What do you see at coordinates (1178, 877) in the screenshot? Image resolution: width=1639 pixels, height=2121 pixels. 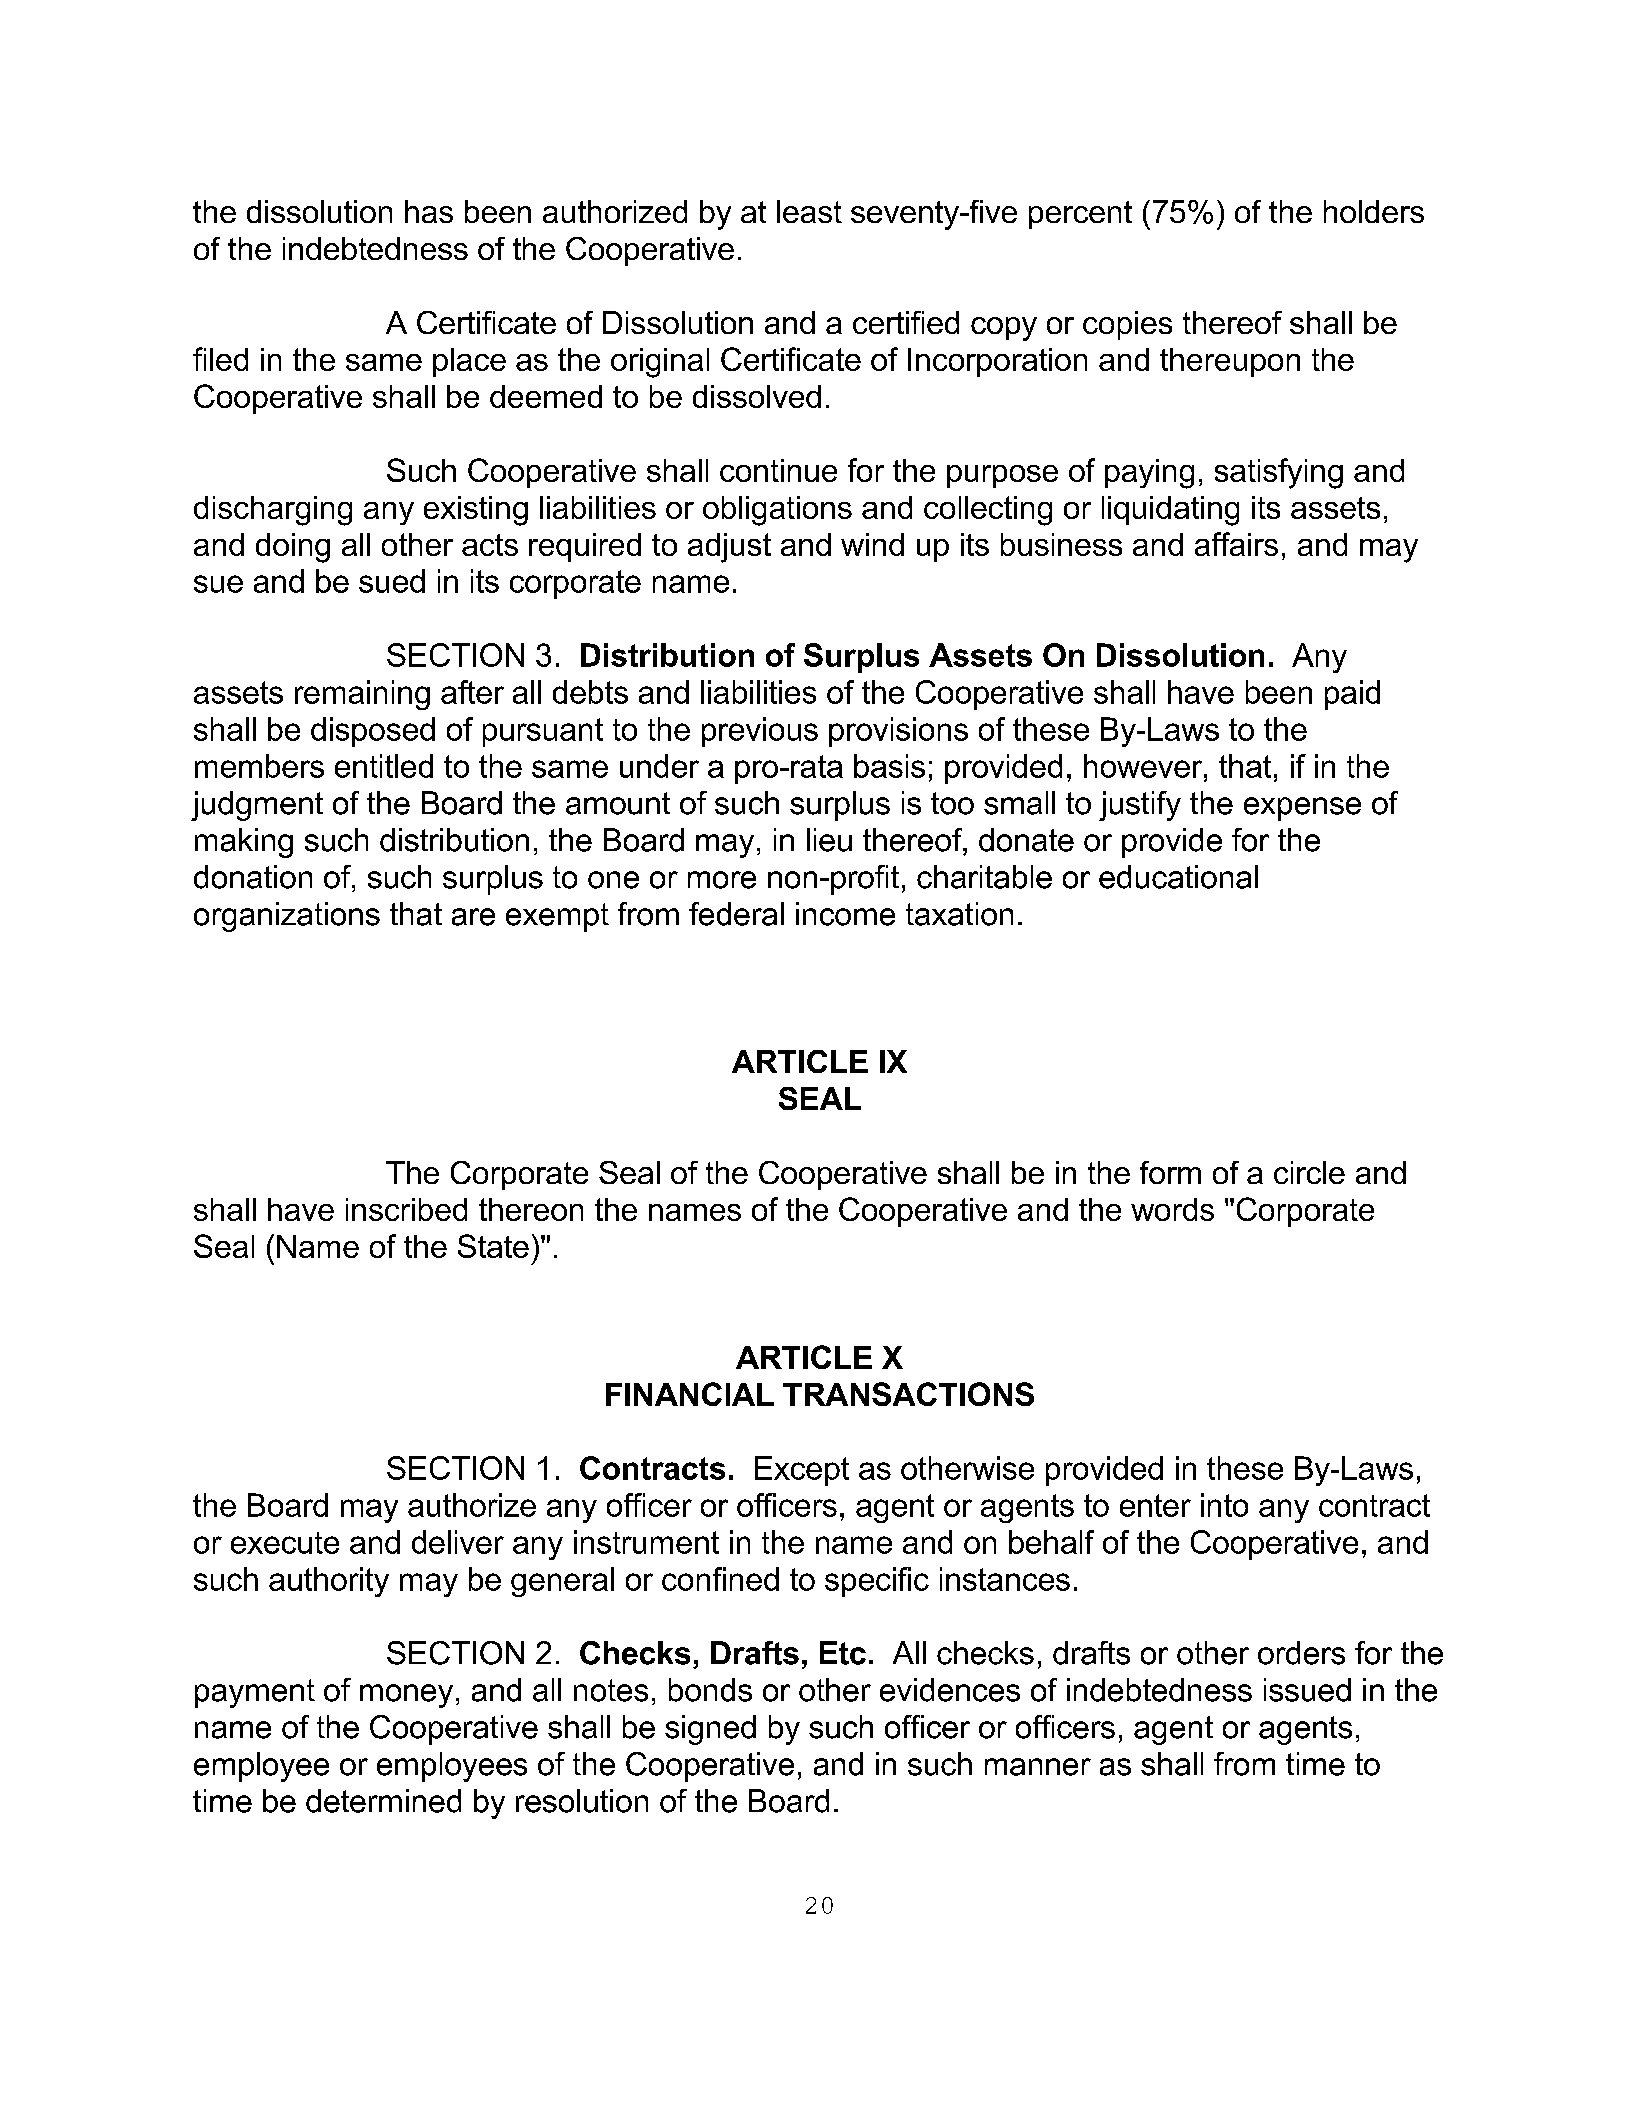 I see `educational` at bounding box center [1178, 877].
